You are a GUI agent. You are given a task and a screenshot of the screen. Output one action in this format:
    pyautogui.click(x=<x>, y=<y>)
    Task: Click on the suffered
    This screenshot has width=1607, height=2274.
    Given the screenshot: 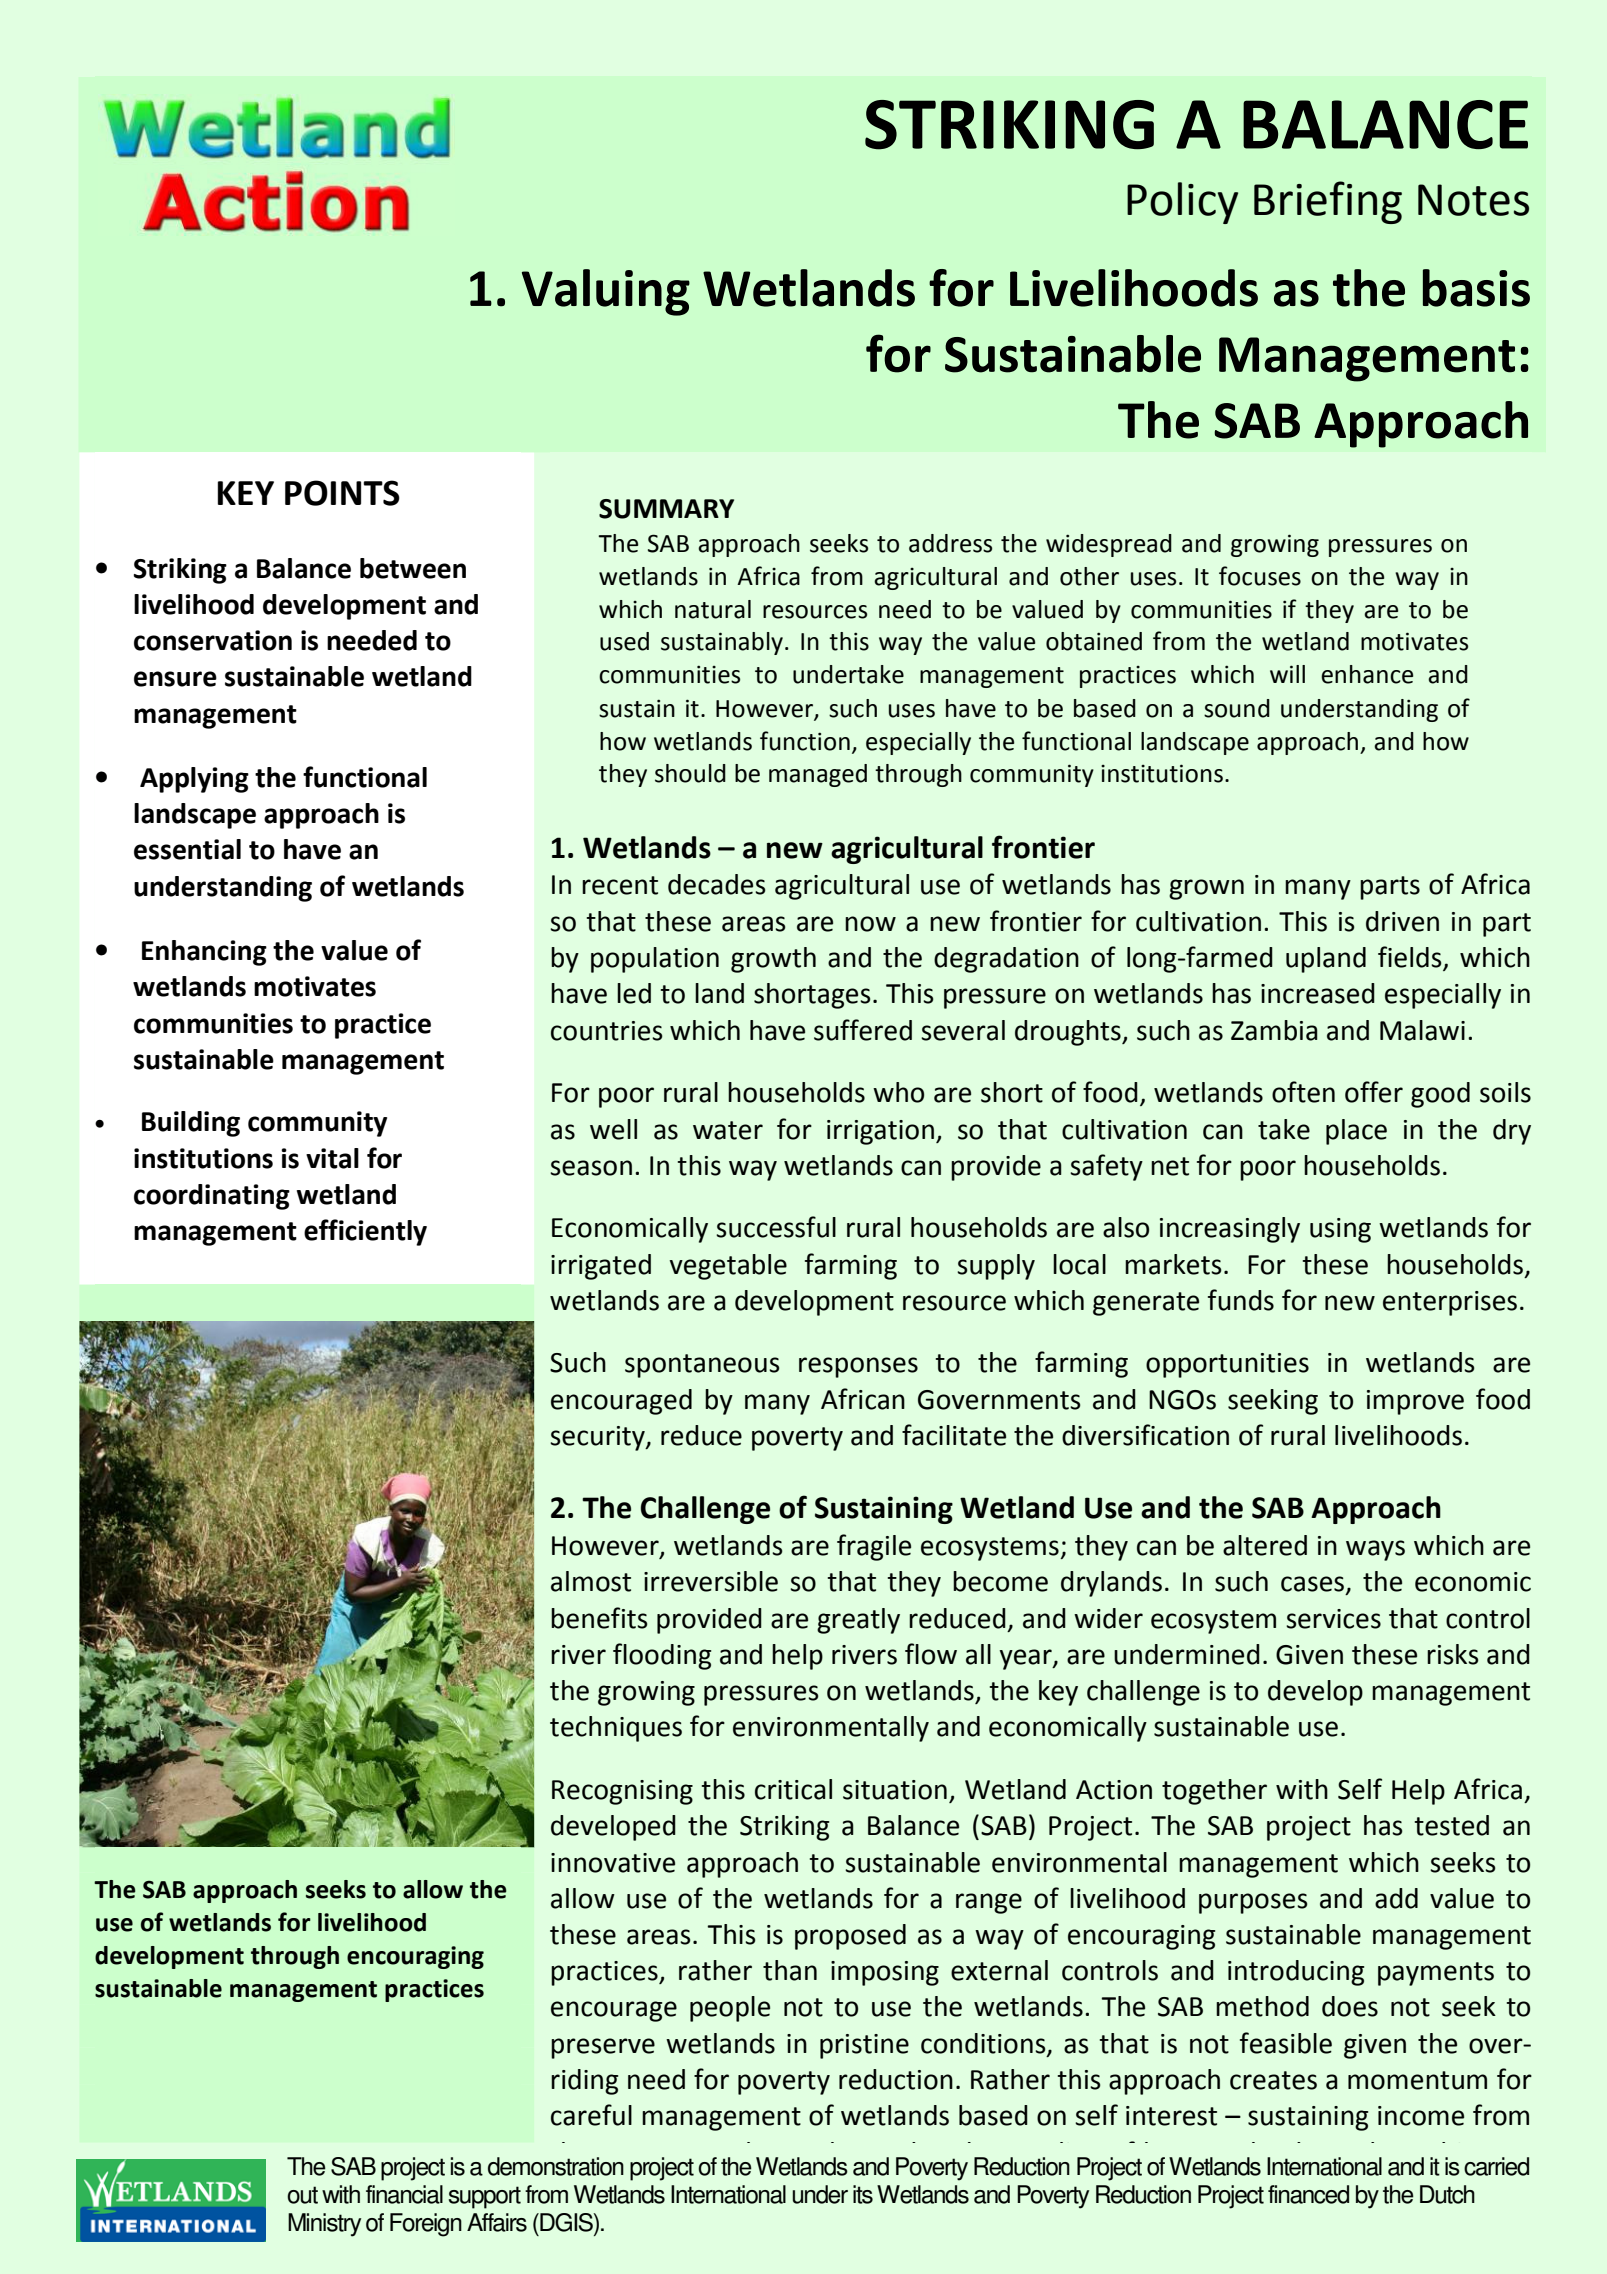 What is the action you would take?
    pyautogui.click(x=863, y=1030)
